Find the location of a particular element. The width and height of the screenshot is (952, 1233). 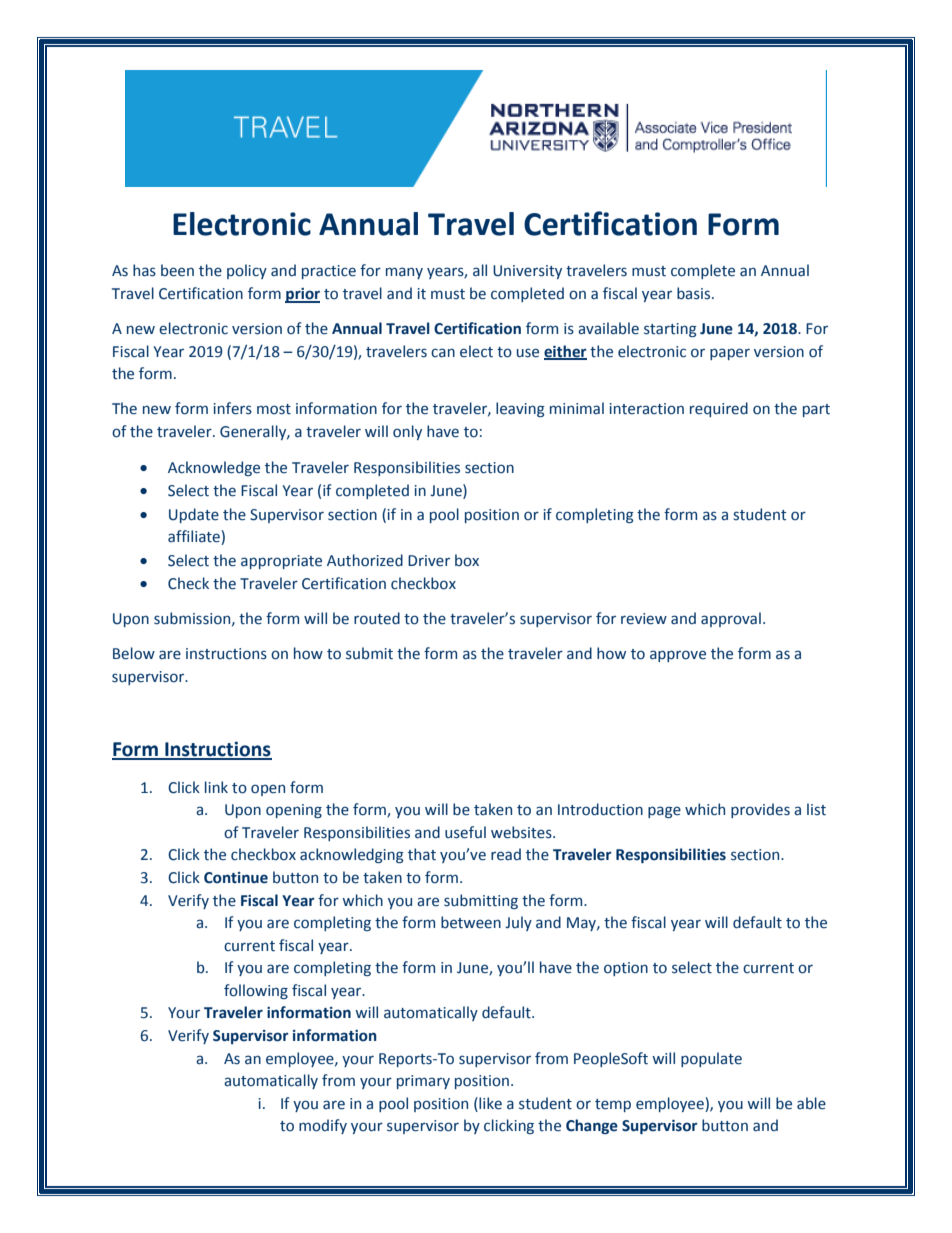

University is located at coordinates (527, 272).
